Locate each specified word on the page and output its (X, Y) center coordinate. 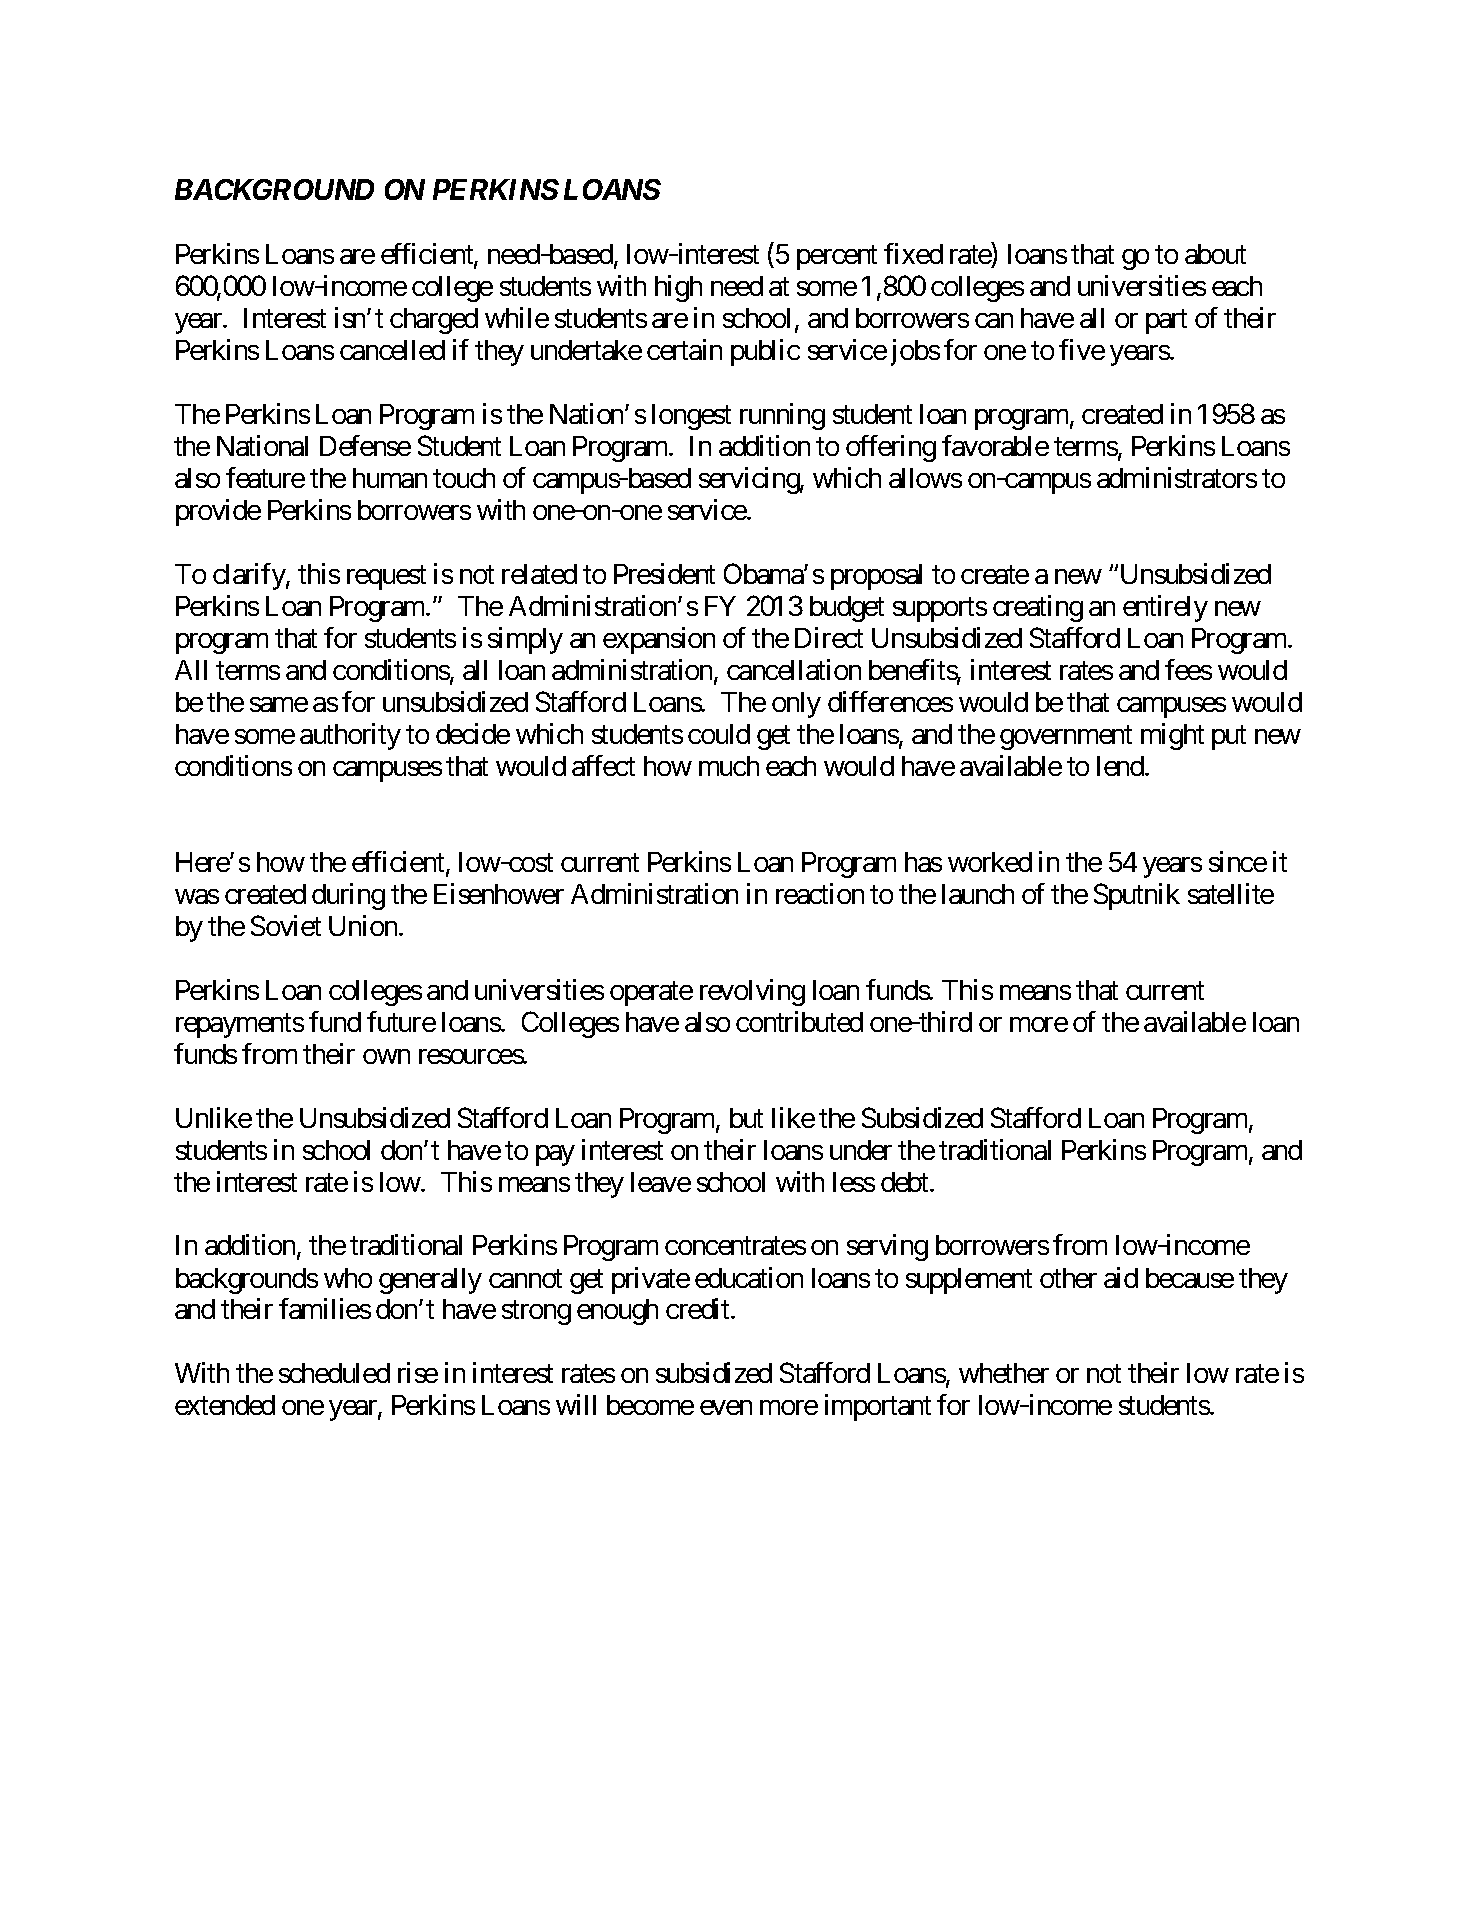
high (678, 288)
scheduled (334, 1373)
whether (1004, 1373)
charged (434, 321)
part (1166, 322)
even (726, 1407)
